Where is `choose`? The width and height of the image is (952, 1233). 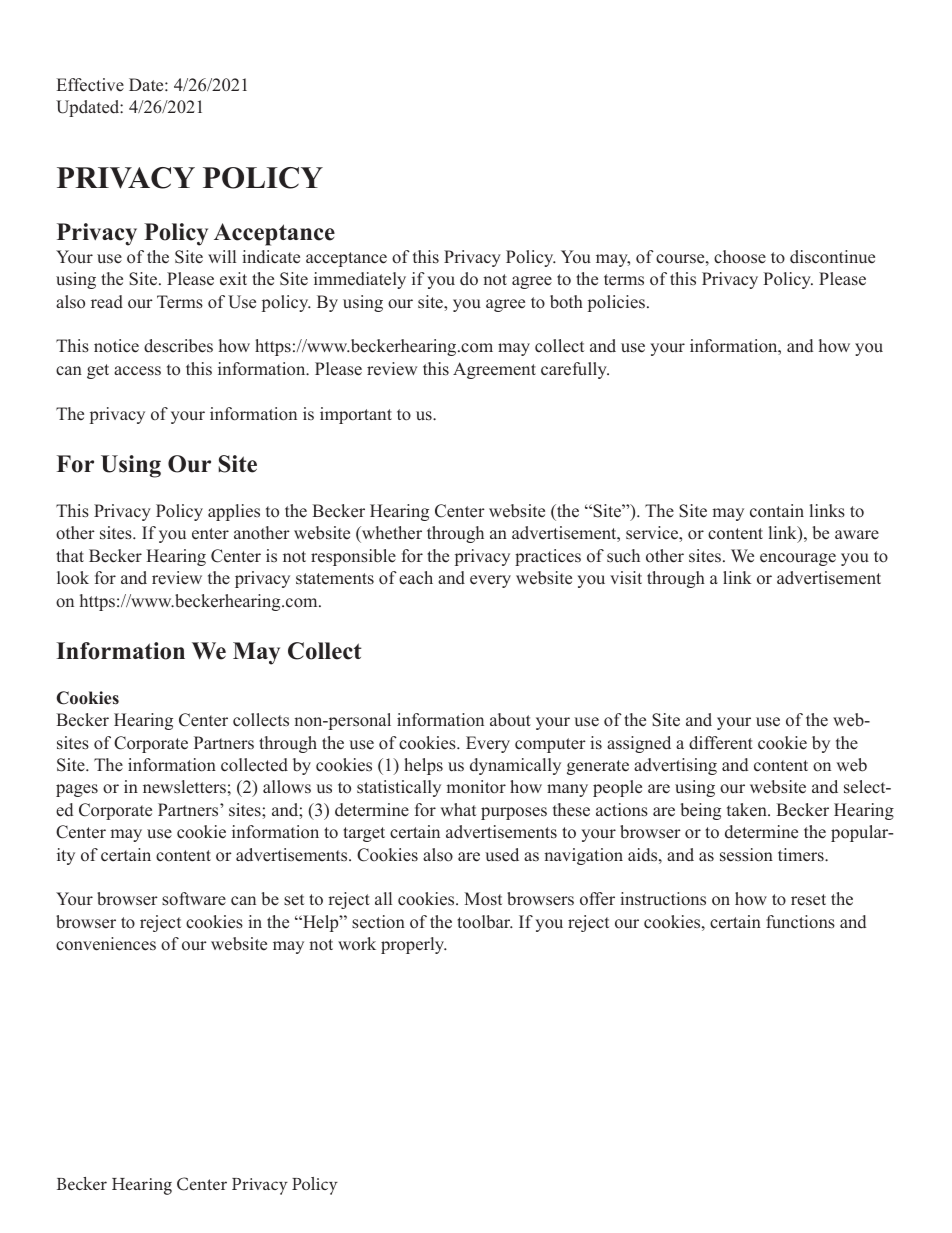
choose is located at coordinates (740, 257).
